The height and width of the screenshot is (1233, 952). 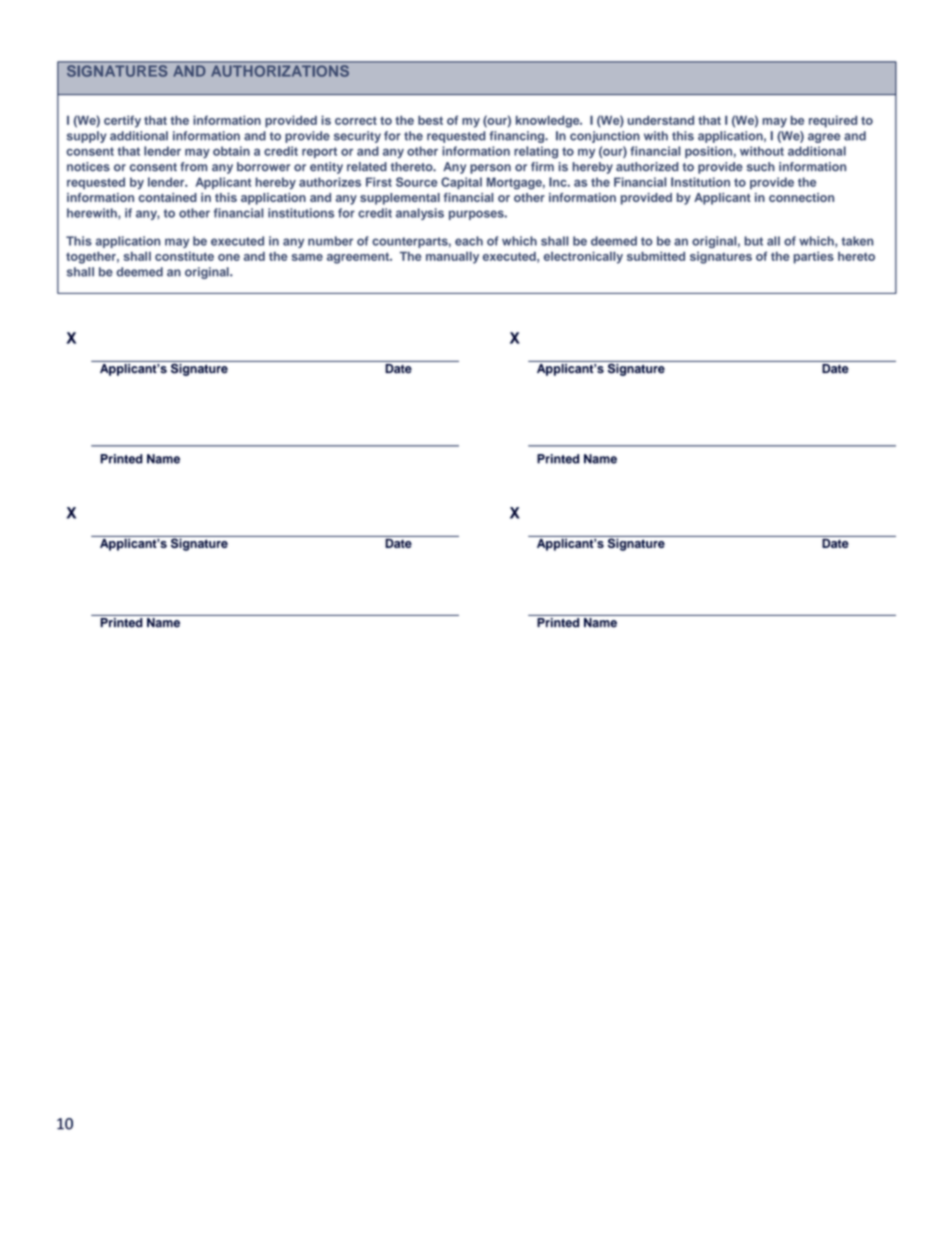 What do you see at coordinates (490, 169) in the screenshot?
I see `person` at bounding box center [490, 169].
